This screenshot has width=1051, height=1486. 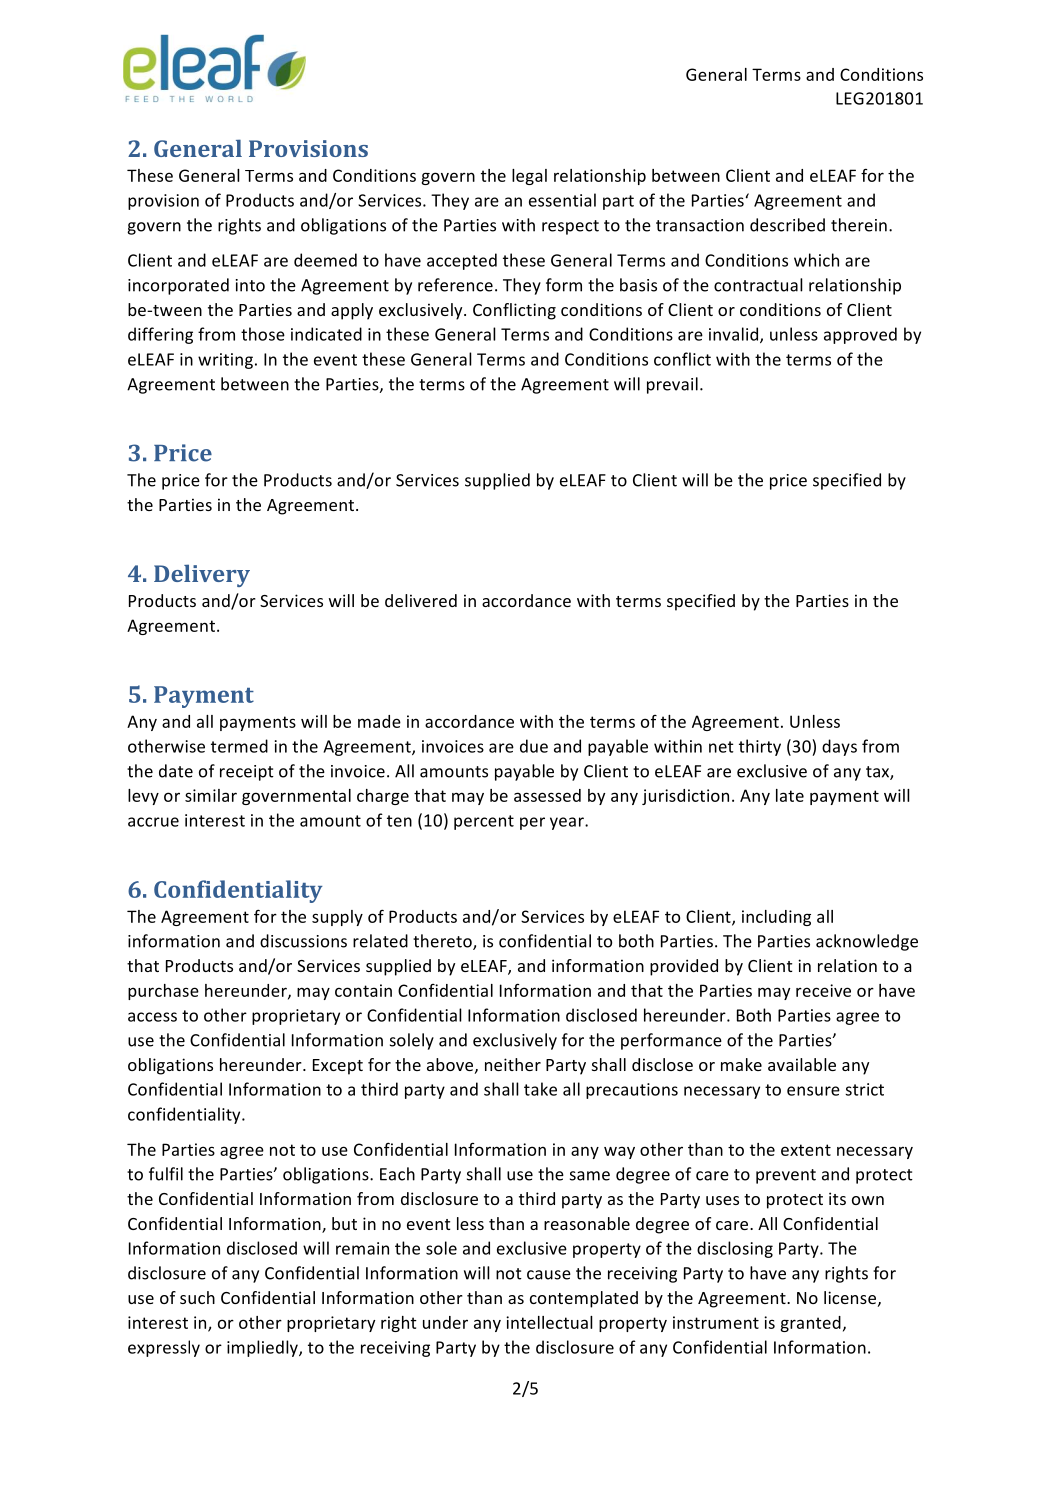 What do you see at coordinates (202, 575) in the screenshot?
I see `Delivery` at bounding box center [202, 575].
